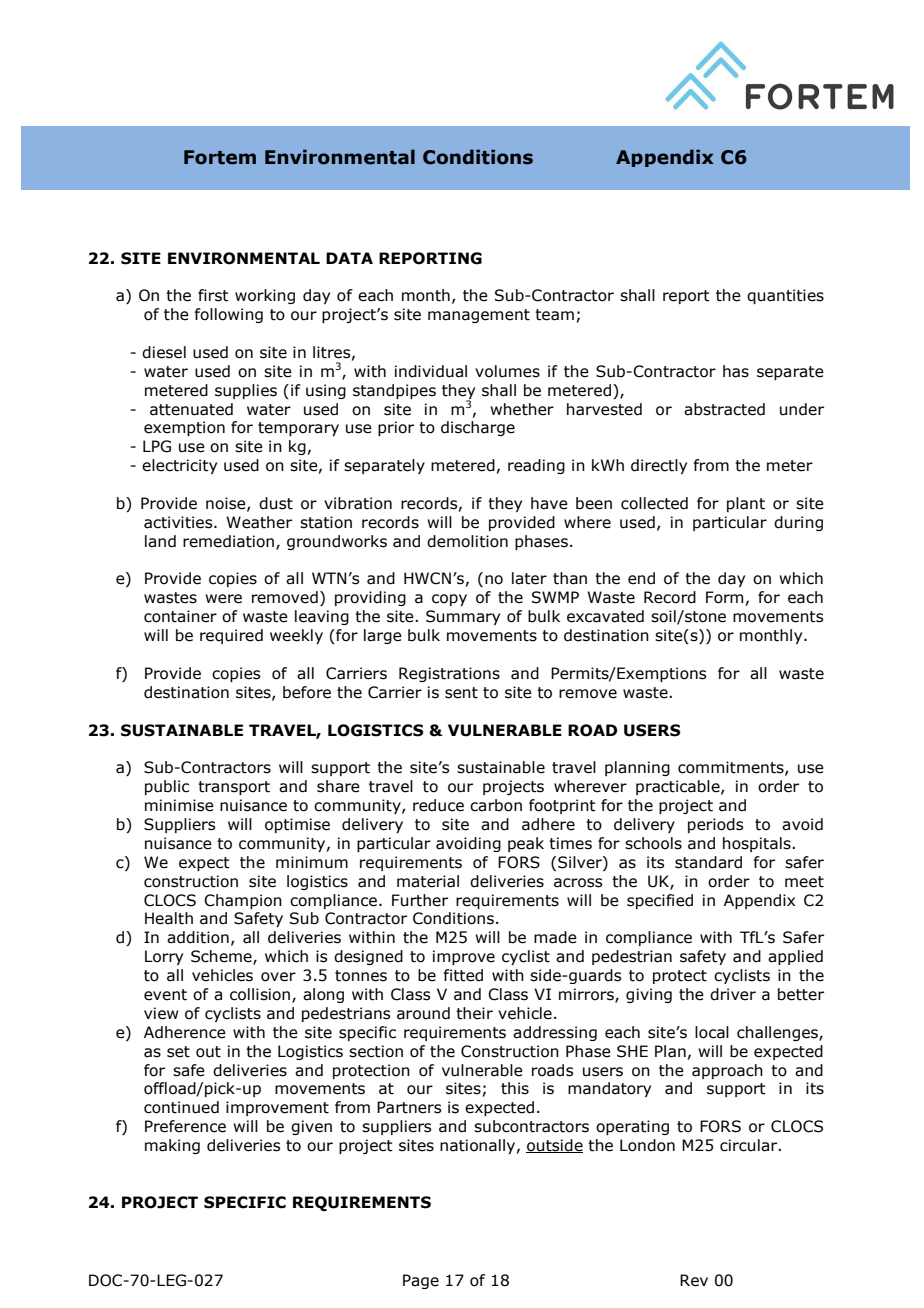 Image resolution: width=924 pixels, height=1308 pixels. What do you see at coordinates (679, 787) in the page?
I see `practicable` at bounding box center [679, 787].
